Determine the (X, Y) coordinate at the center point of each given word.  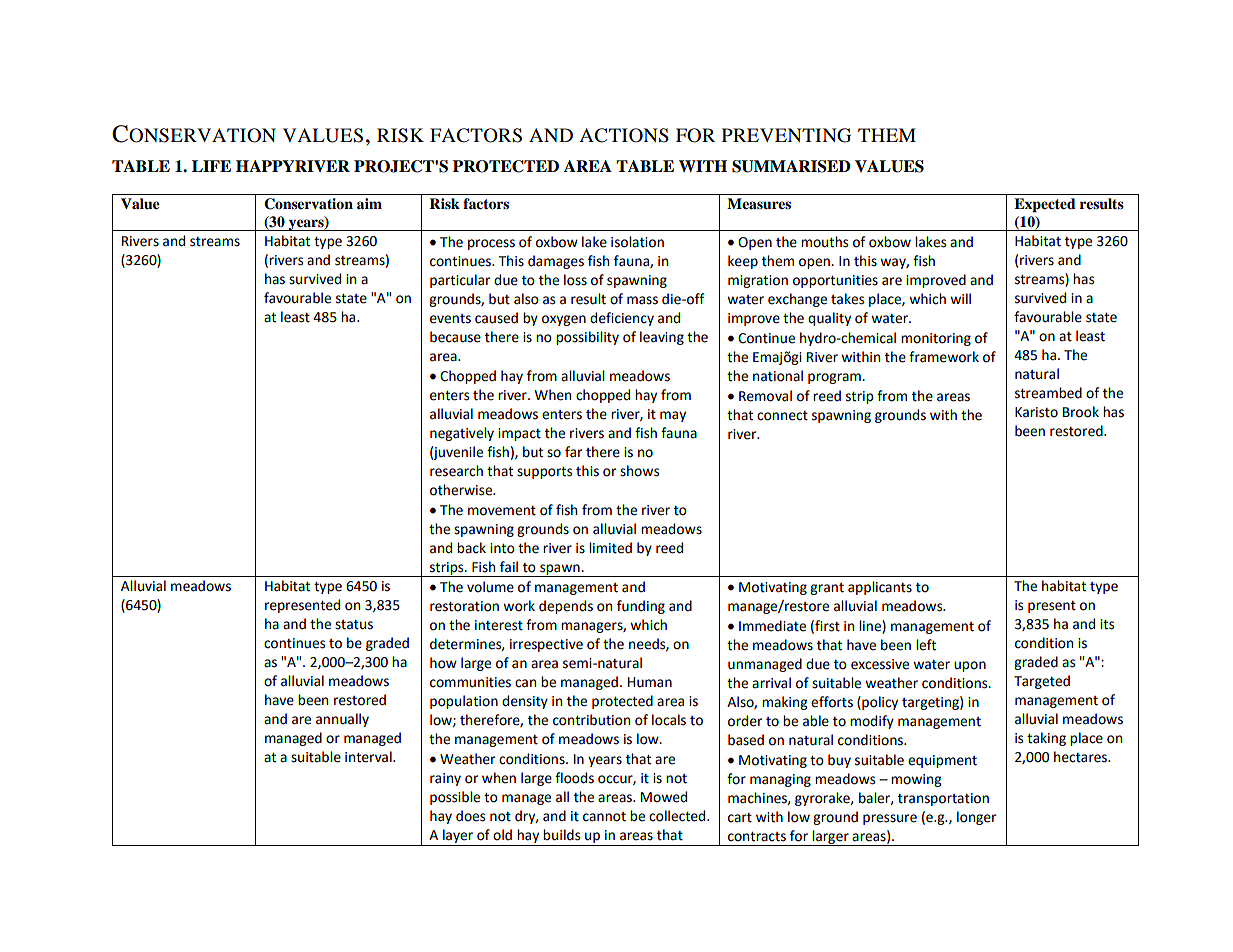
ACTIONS (624, 135)
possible (455, 798)
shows (639, 471)
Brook (1081, 412)
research (456, 471)
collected (678, 816)
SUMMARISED (791, 166)
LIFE (211, 166)
